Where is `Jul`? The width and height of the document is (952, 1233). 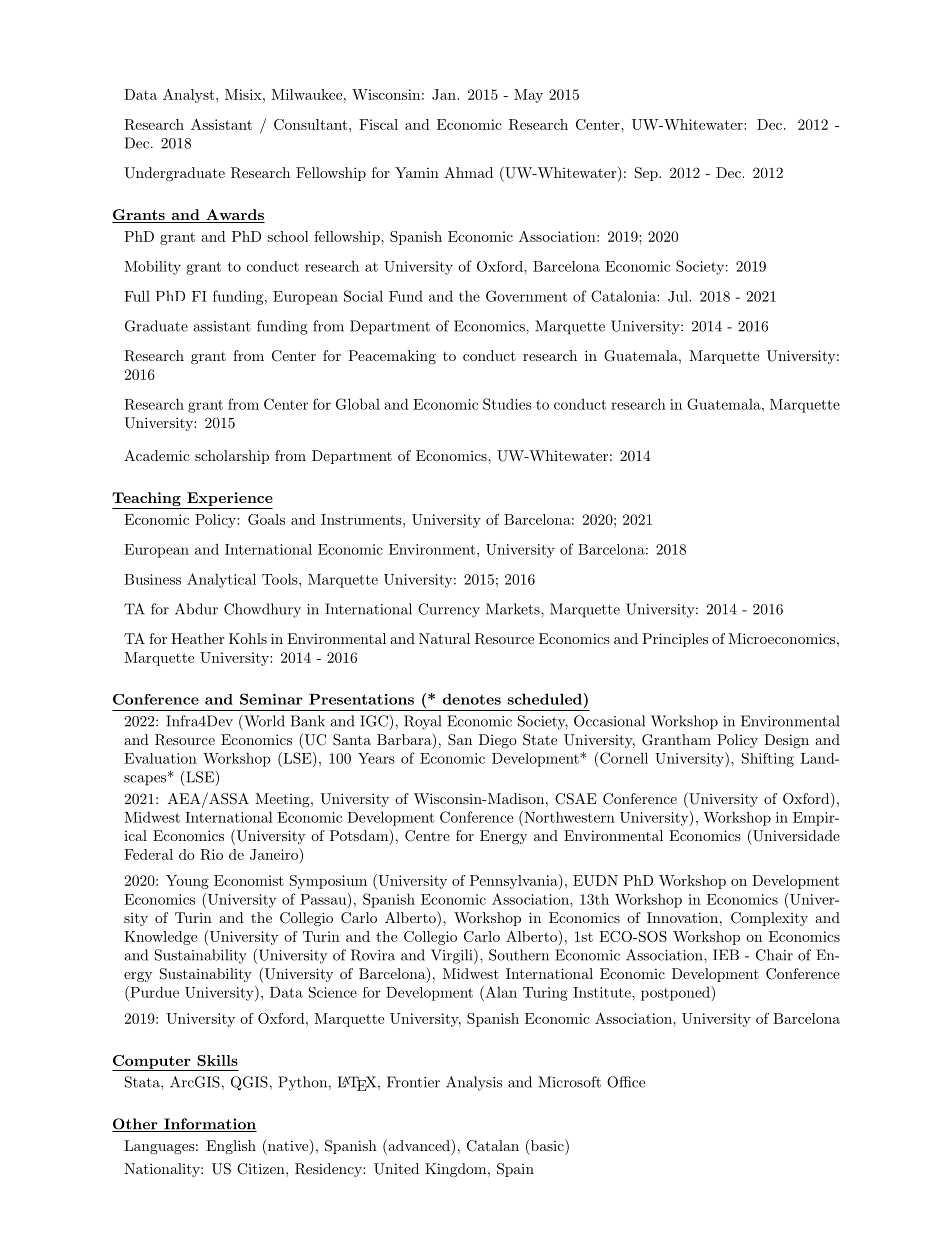
Jul is located at coordinates (679, 296).
